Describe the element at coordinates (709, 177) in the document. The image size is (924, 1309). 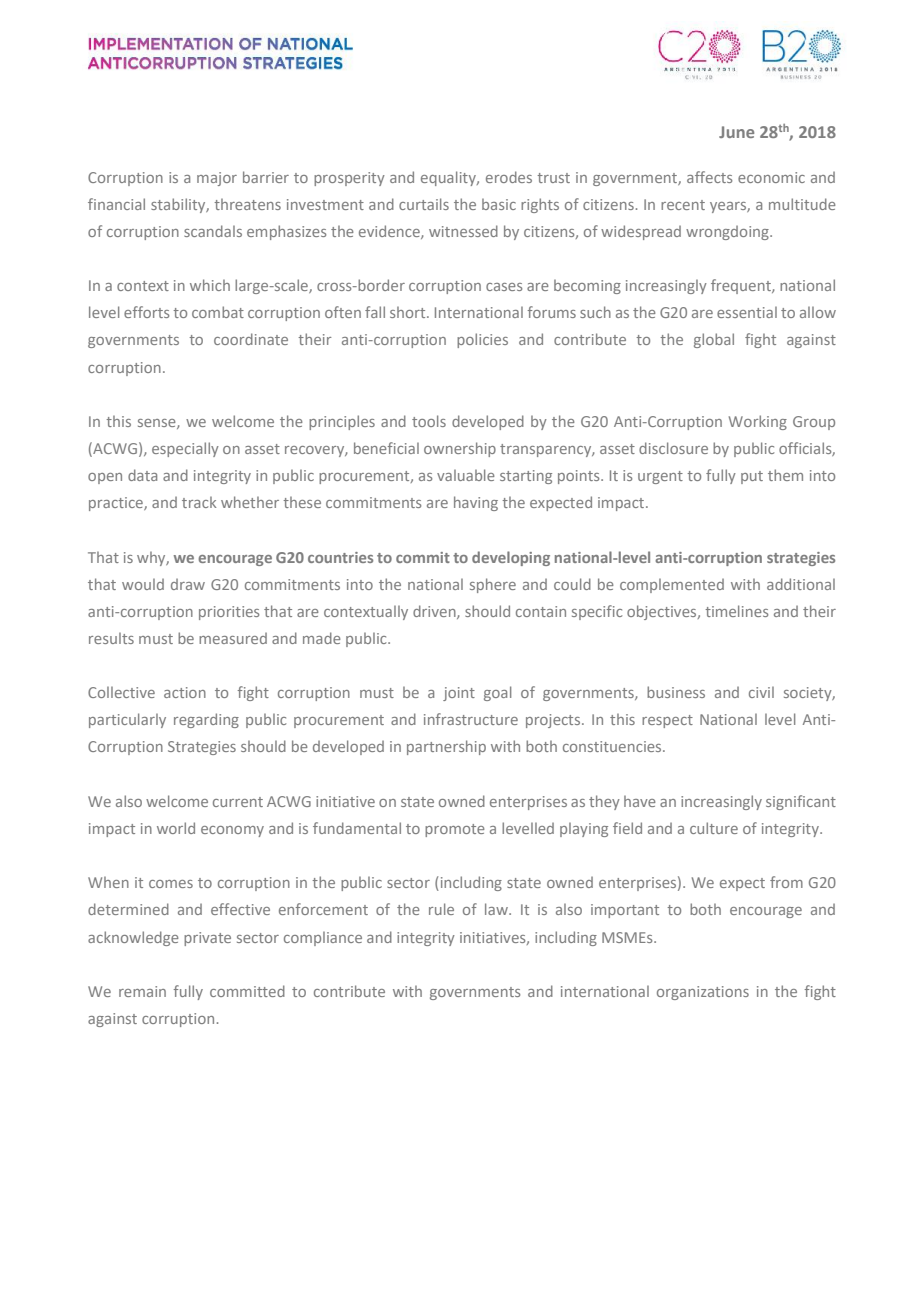
I see `affects` at that location.
